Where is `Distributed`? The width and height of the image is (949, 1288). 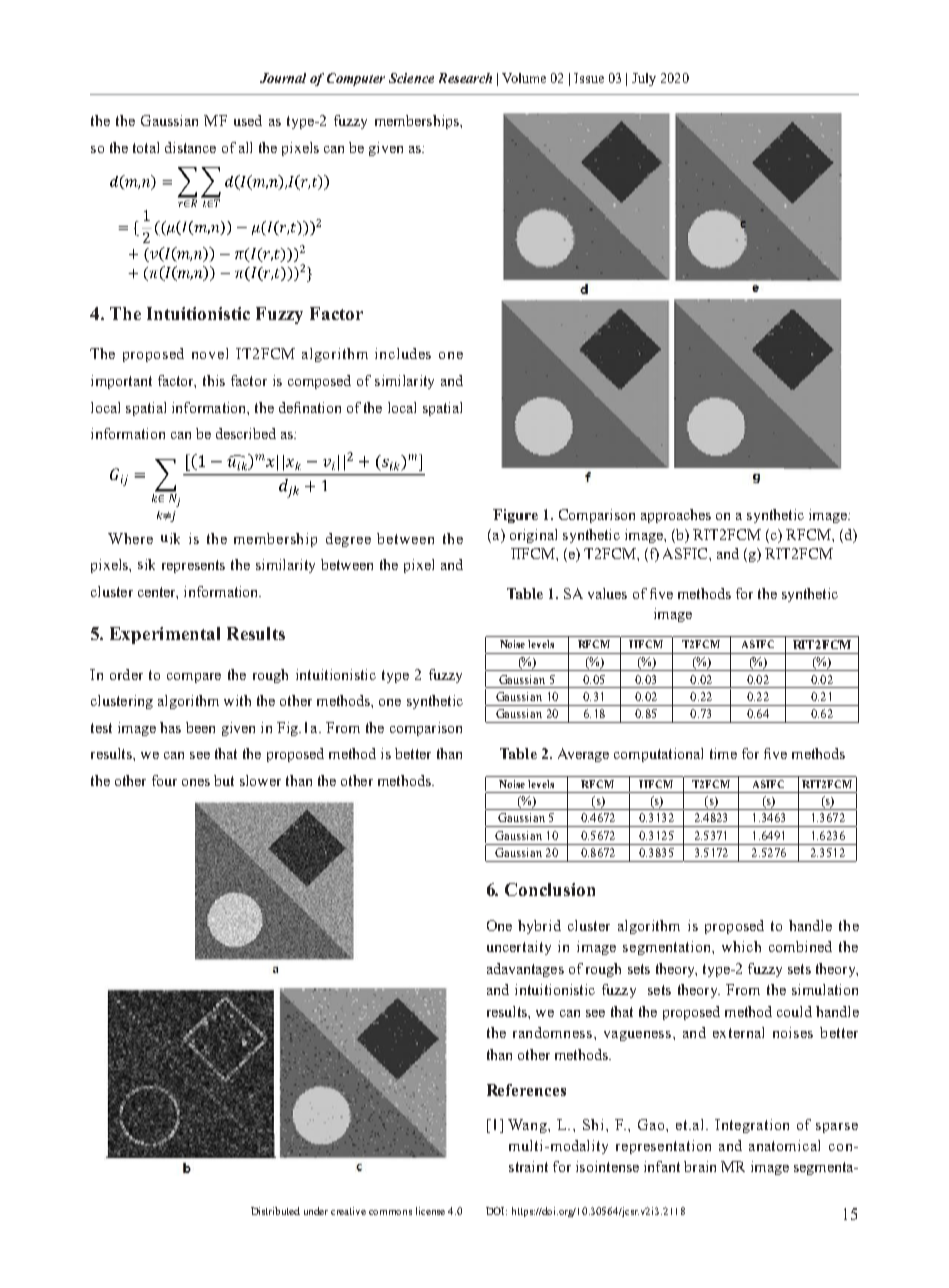
Distributed is located at coordinates (275, 1211).
